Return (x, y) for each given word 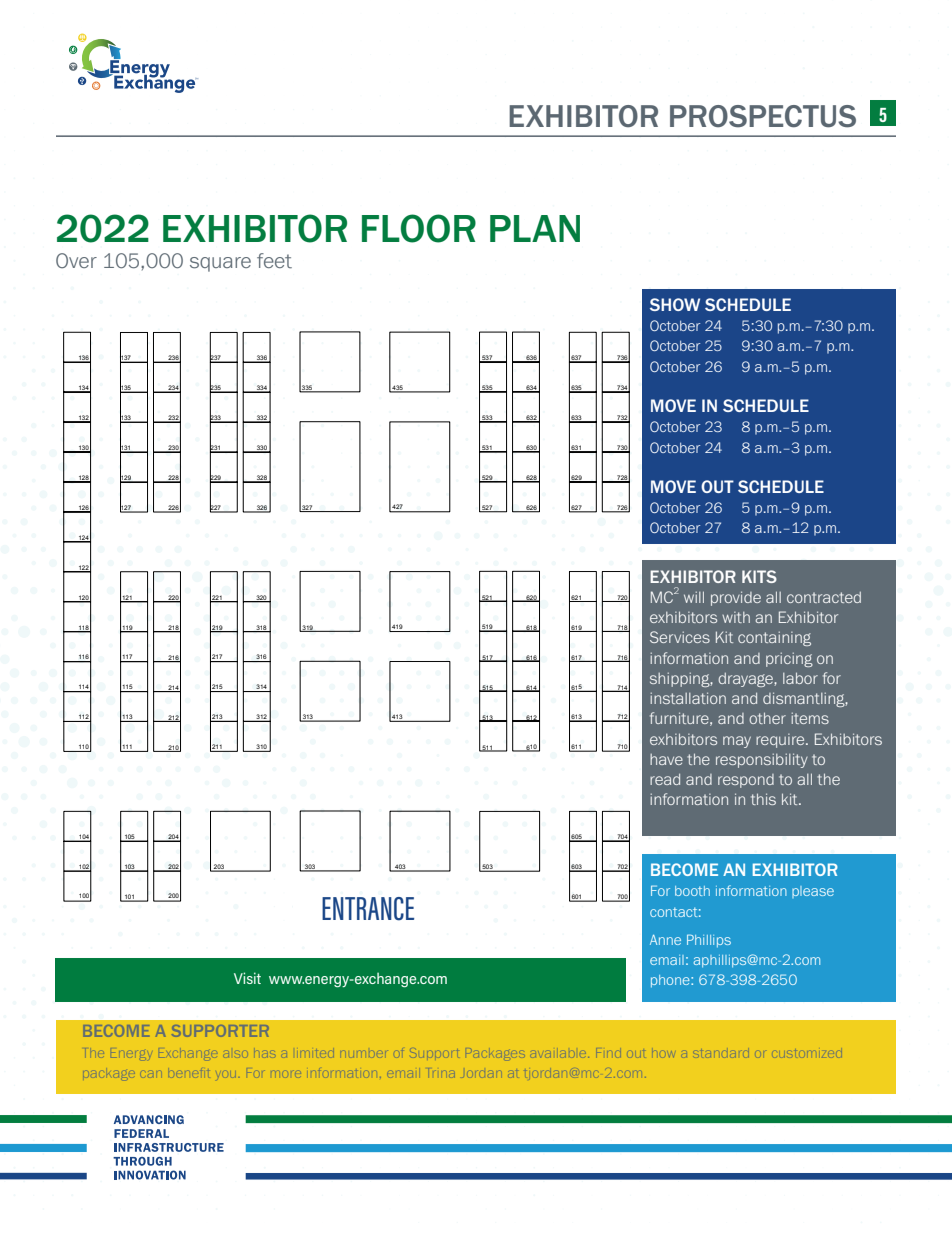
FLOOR (419, 228)
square (220, 264)
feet (274, 261)
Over (76, 260)
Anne (665, 940)
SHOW (675, 304)
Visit (247, 978)
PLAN (535, 228)
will (694, 597)
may (737, 742)
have (666, 759)
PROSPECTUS (763, 116)
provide (736, 598)
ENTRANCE (368, 909)
